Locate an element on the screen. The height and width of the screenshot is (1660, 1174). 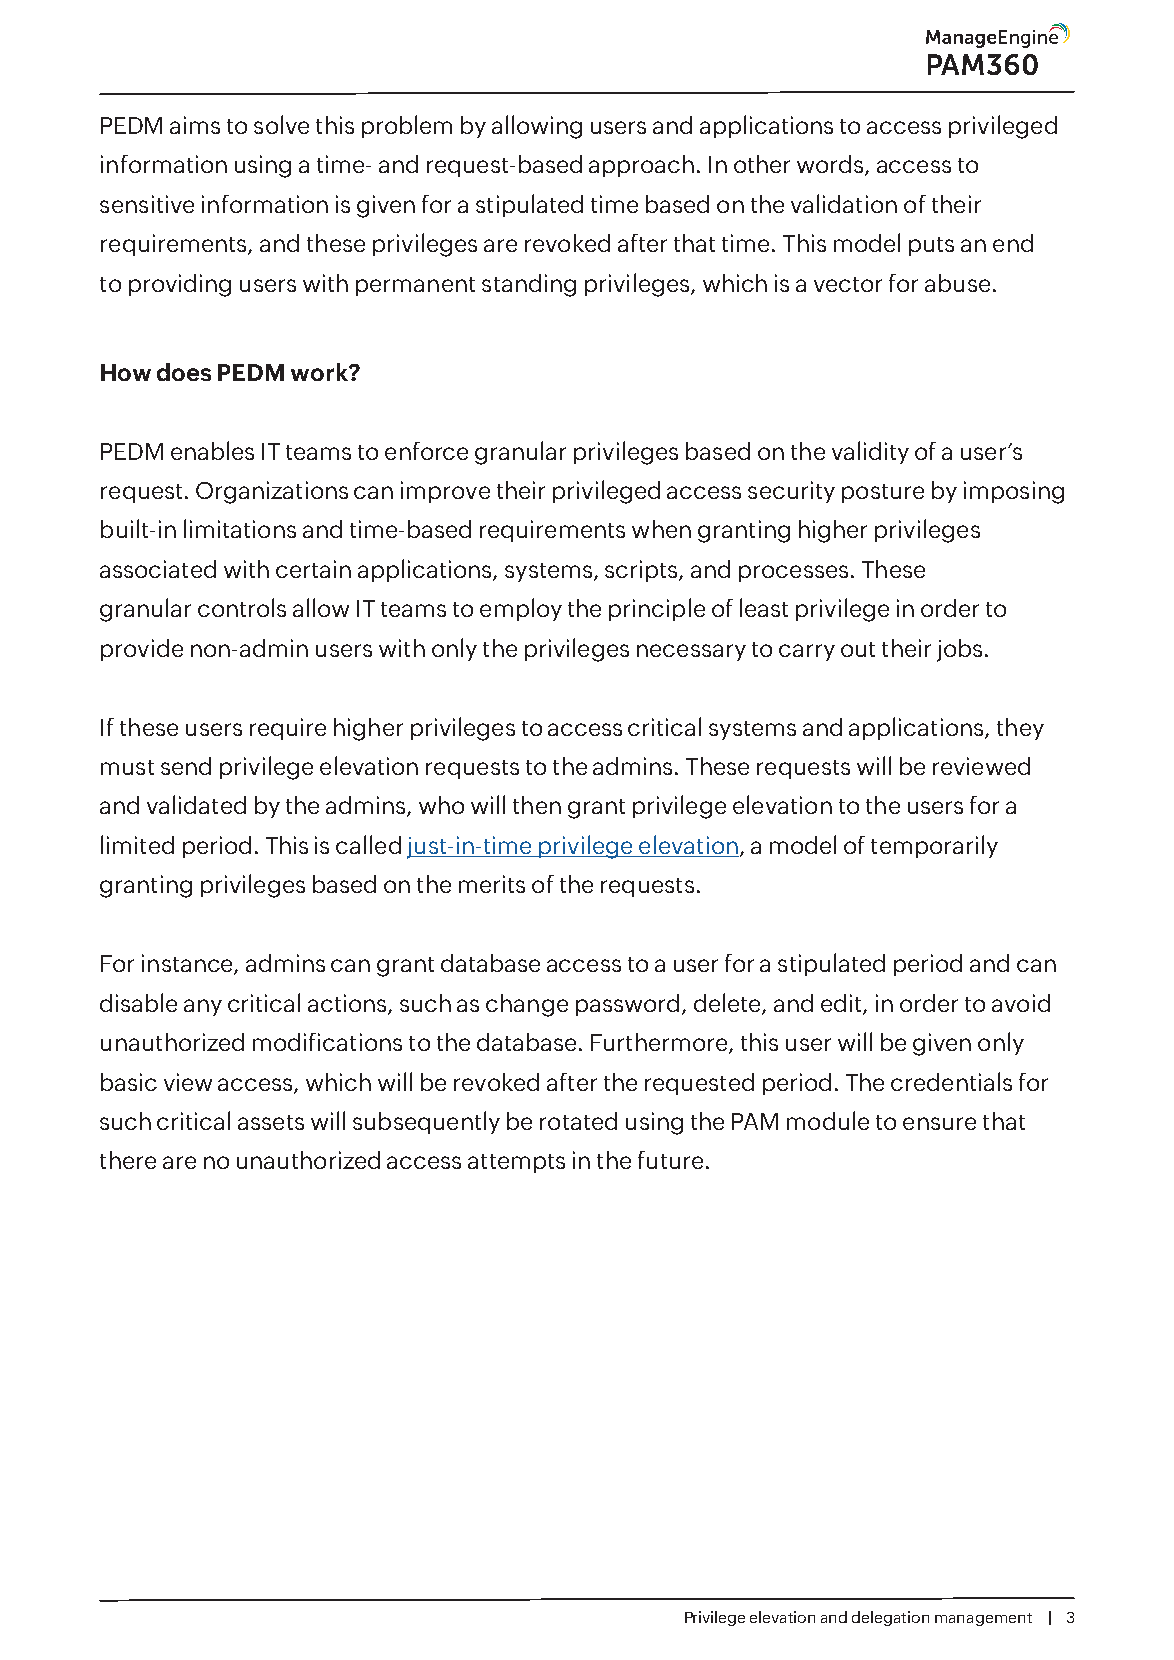
approach is located at coordinates (641, 166).
